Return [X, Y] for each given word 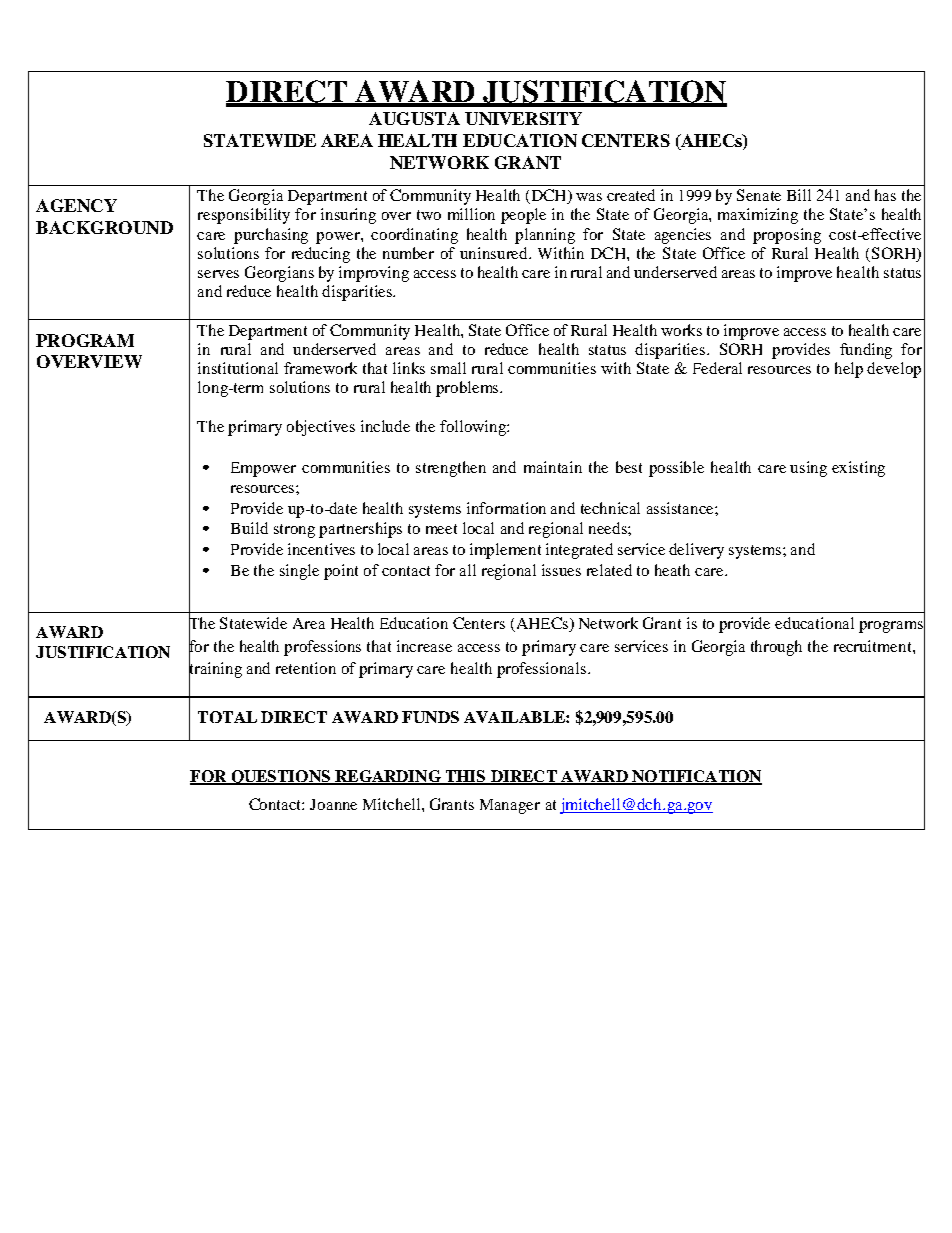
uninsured [495, 253]
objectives [321, 428]
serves [218, 274]
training [215, 670]
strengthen [451, 469]
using [808, 469]
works [681, 330]
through [776, 648]
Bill [799, 195]
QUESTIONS [280, 777]
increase [424, 646]
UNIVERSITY [523, 118]
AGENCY [76, 205]
